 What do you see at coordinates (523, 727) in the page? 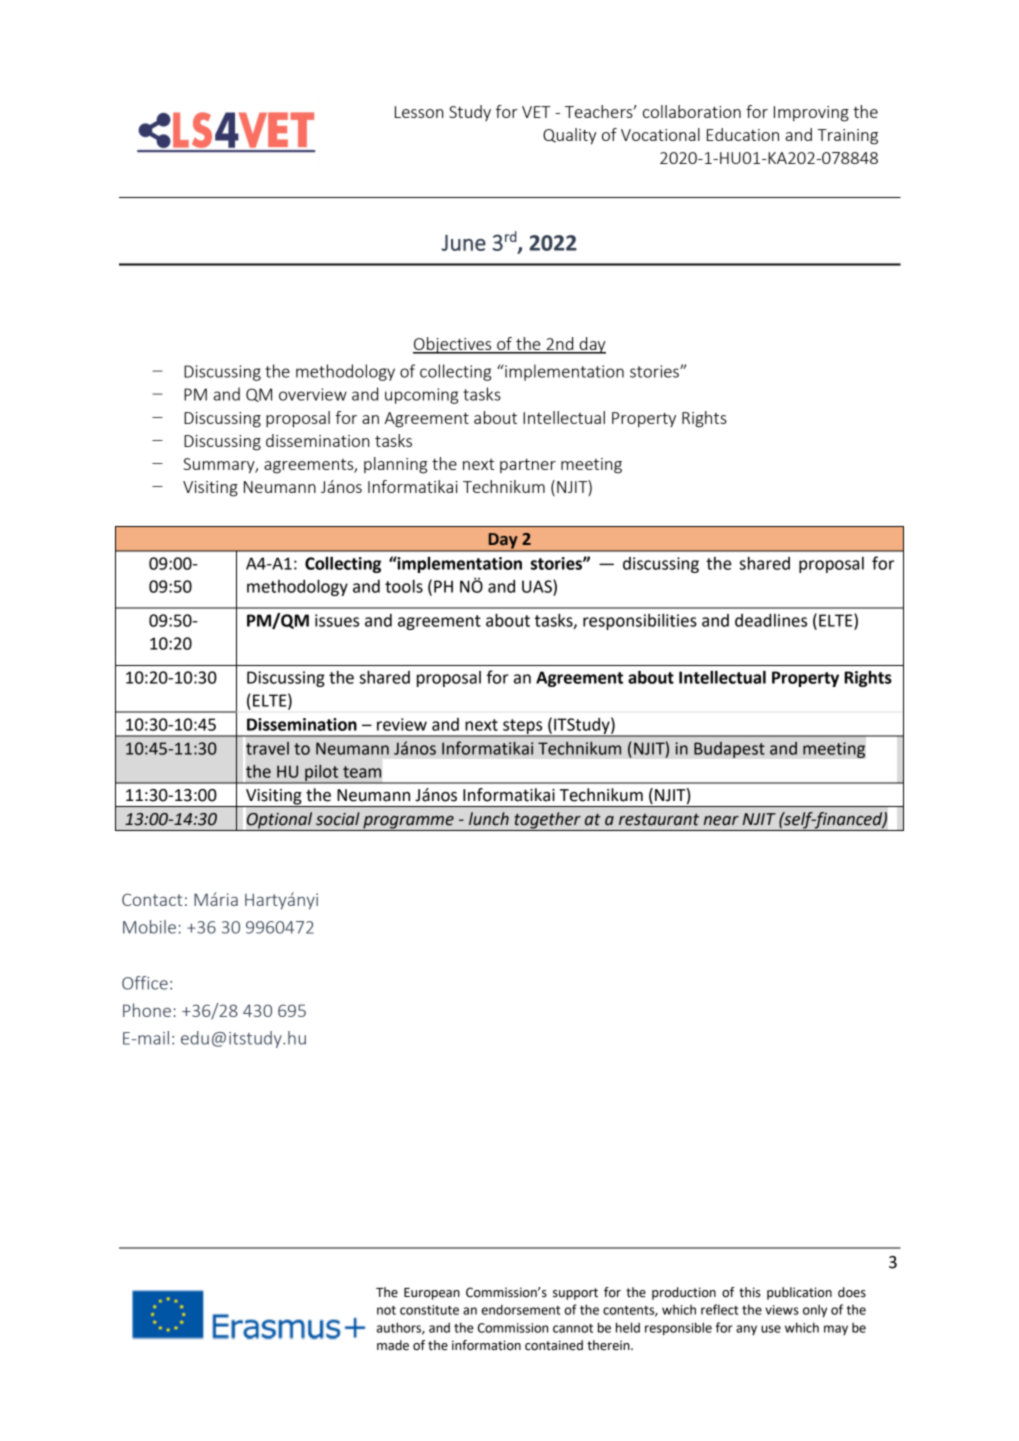
I see `steps` at bounding box center [523, 727].
